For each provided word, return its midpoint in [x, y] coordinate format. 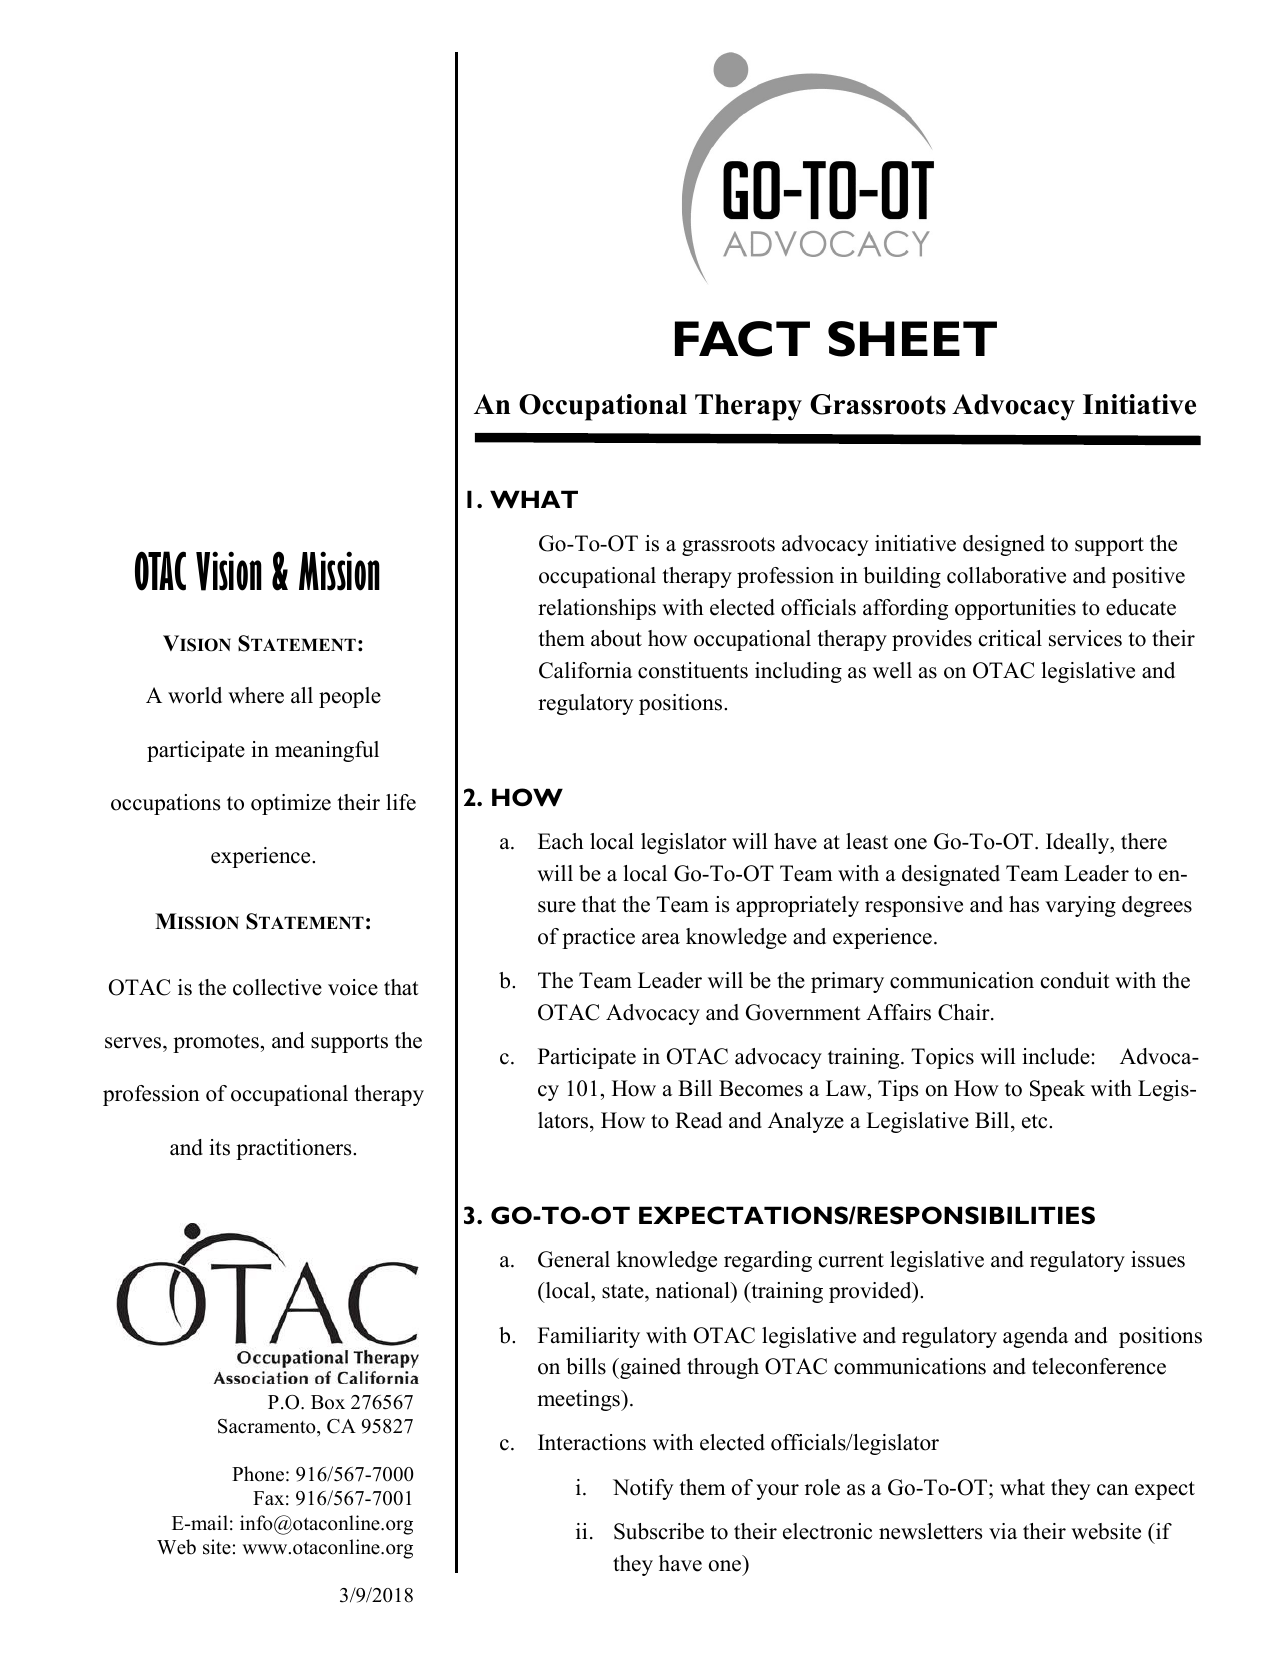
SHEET [912, 339]
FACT [742, 339]
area [661, 939]
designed [1004, 545]
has [1024, 904]
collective [277, 987]
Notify [643, 1489]
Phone [258, 1474]
